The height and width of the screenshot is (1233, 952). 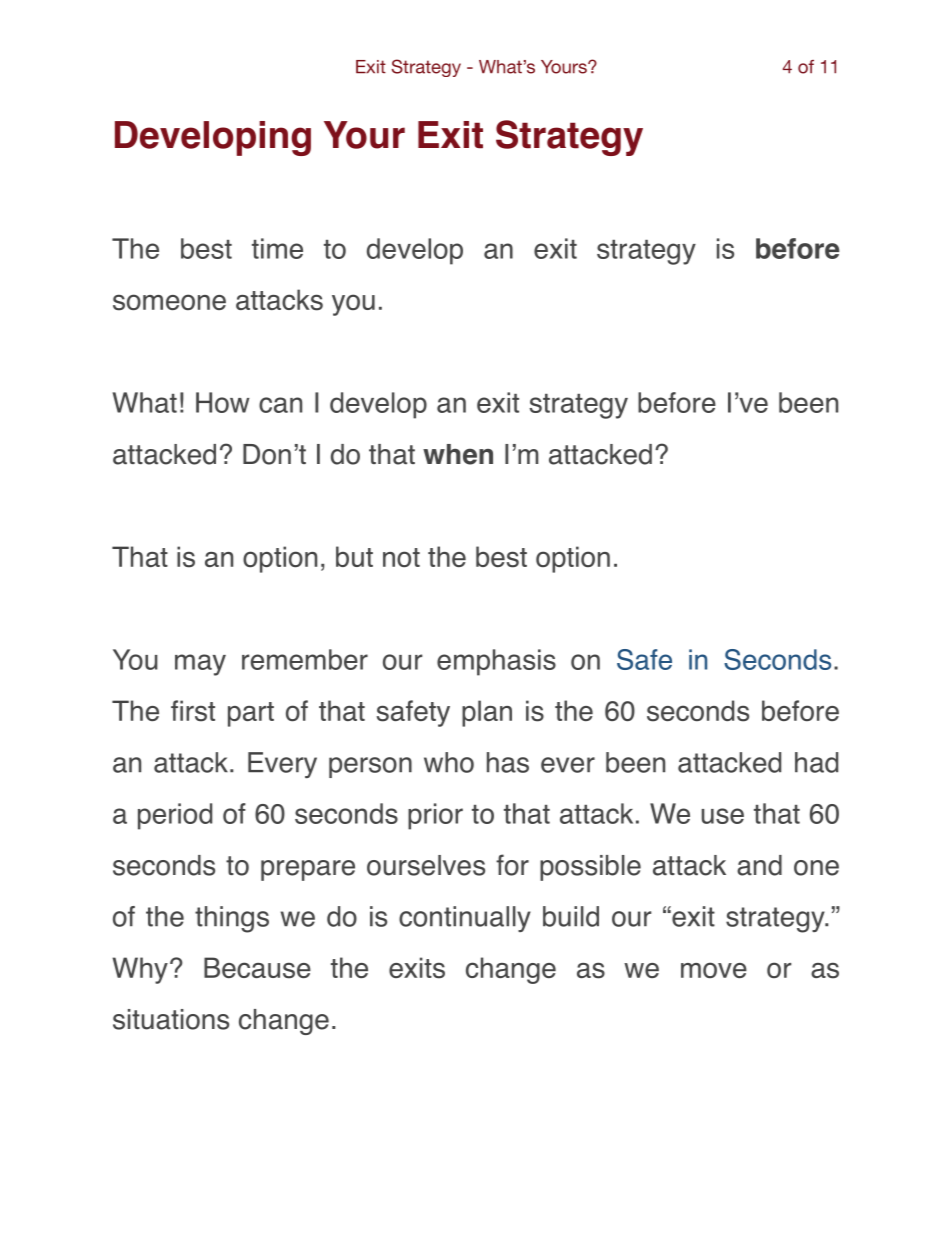 I want to click on who, so click(x=449, y=762).
